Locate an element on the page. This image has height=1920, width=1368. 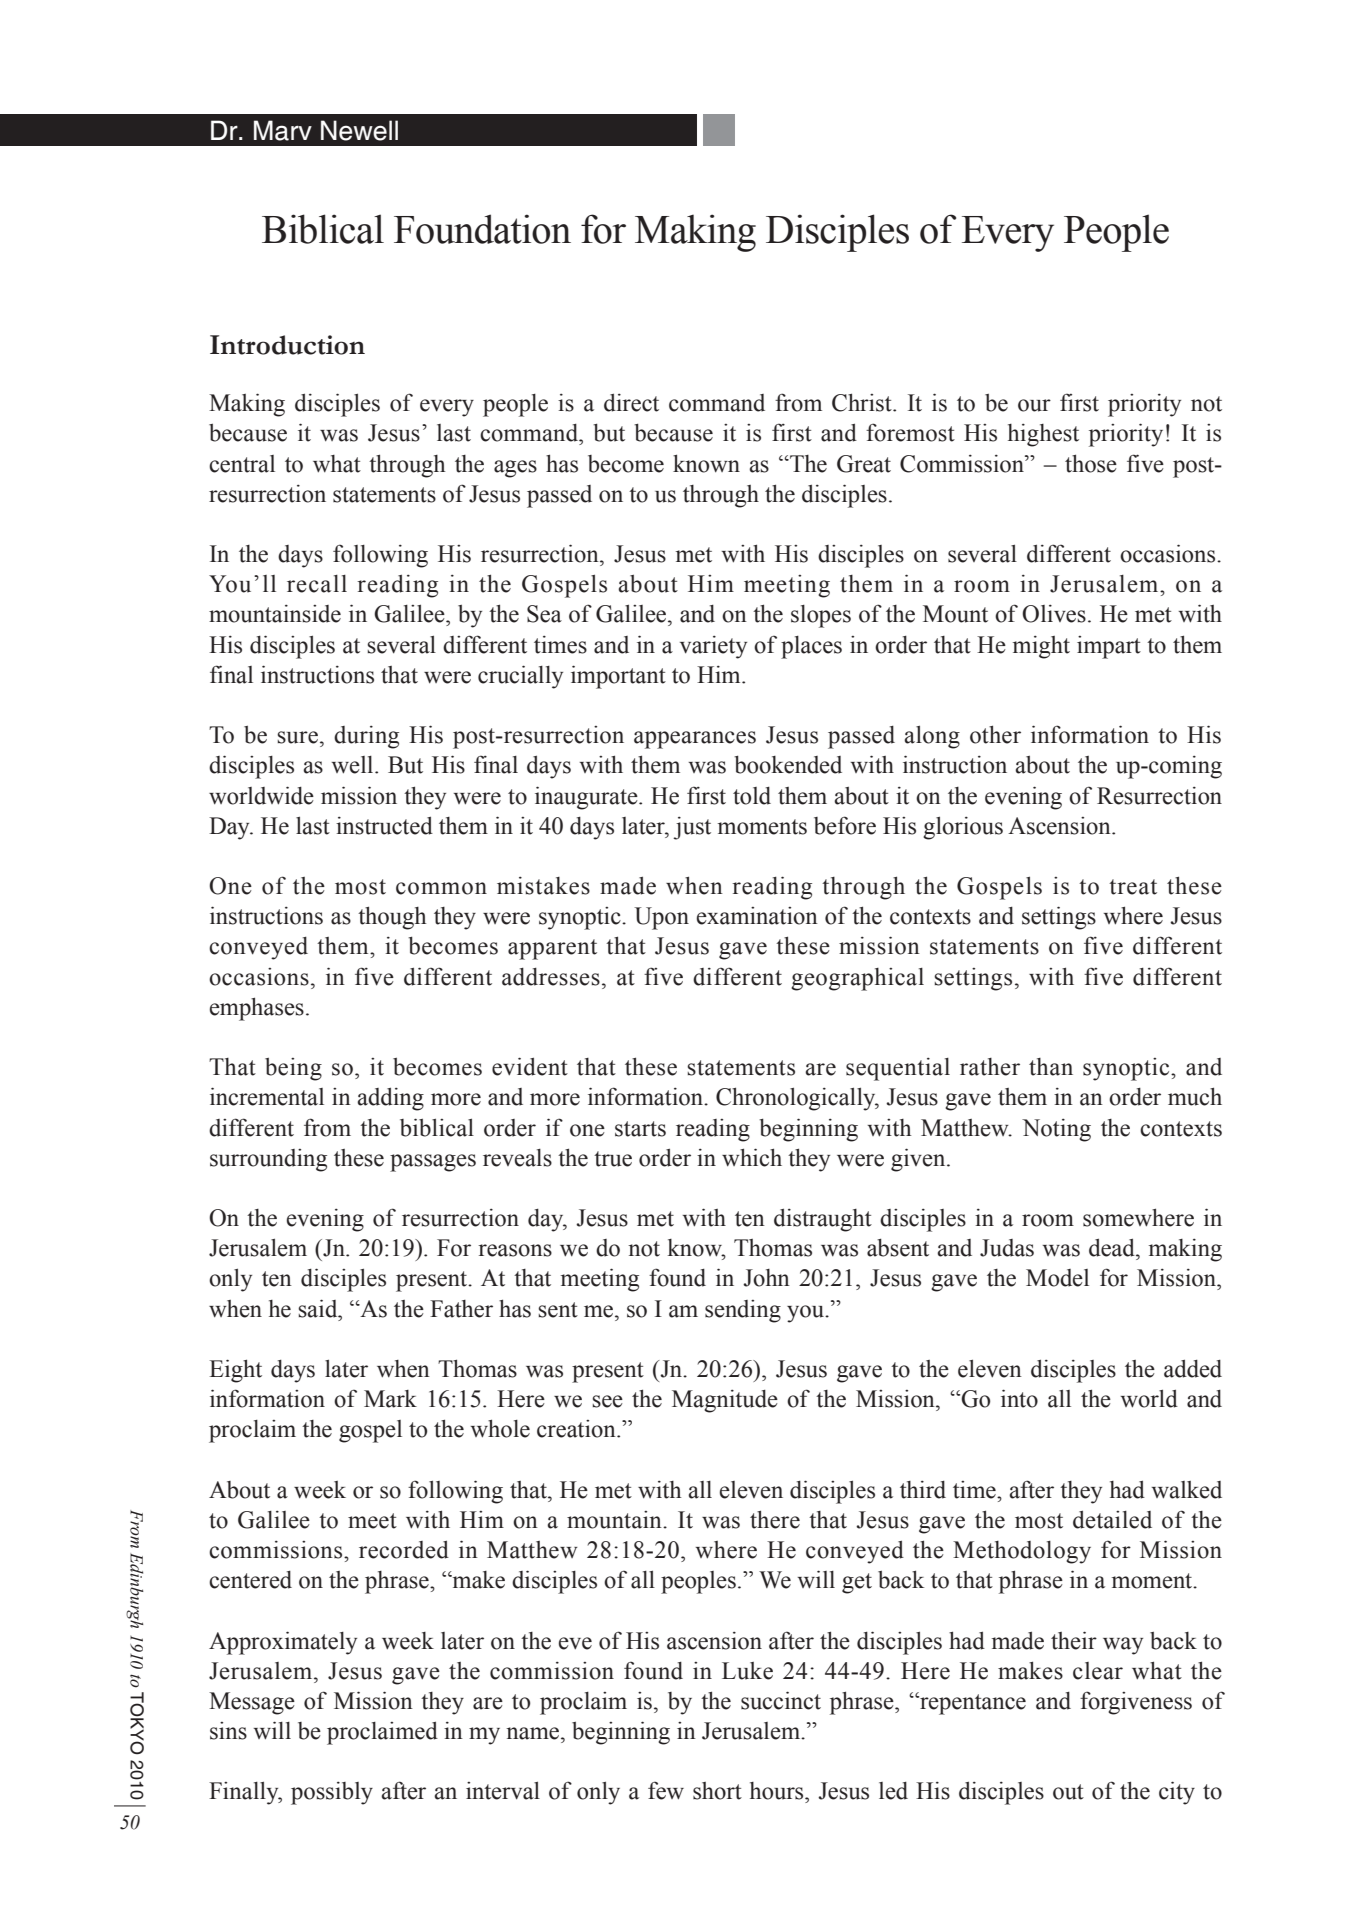
treat is located at coordinates (1133, 887).
